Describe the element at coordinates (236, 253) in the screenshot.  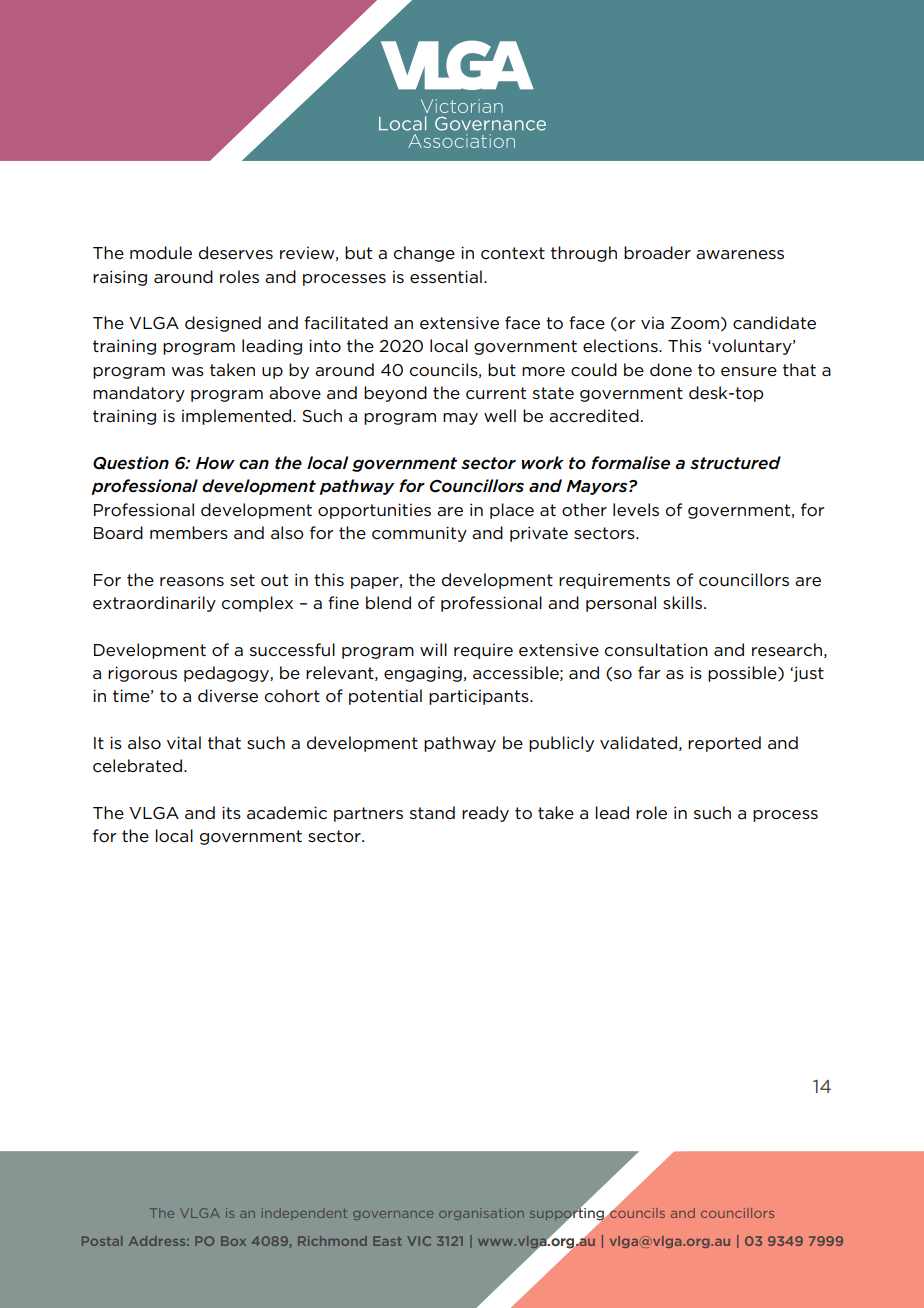
I see `deserves` at that location.
